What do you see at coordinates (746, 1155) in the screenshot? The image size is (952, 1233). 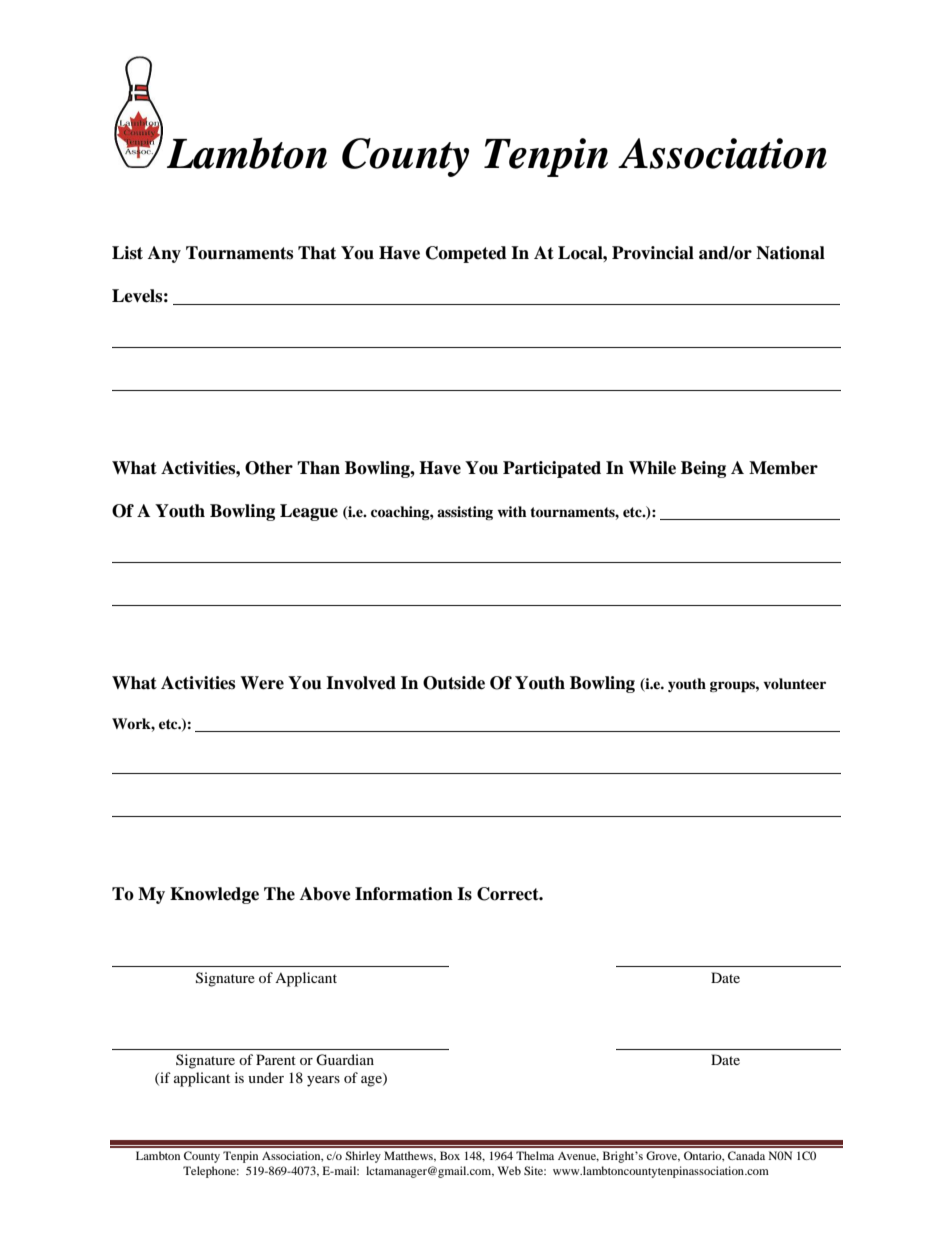 I see `Canada` at bounding box center [746, 1155].
